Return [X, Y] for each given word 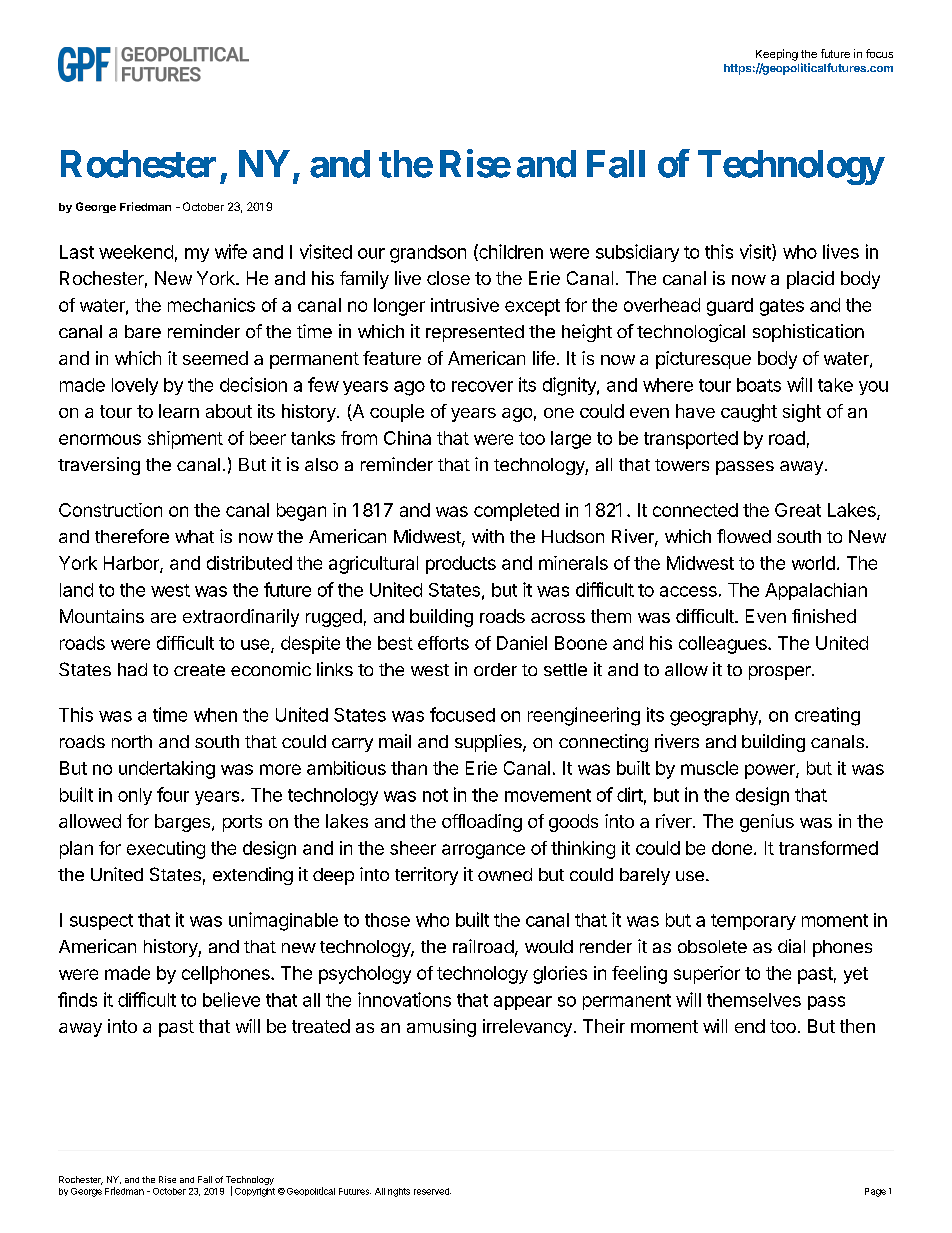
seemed [215, 358]
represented [475, 333]
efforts [443, 643]
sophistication [808, 333]
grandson [428, 254]
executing [166, 850]
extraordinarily [241, 618]
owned [505, 874]
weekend [136, 252]
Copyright [255, 1192]
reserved [432, 1191]
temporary [753, 922]
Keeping [777, 55]
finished [824, 616]
